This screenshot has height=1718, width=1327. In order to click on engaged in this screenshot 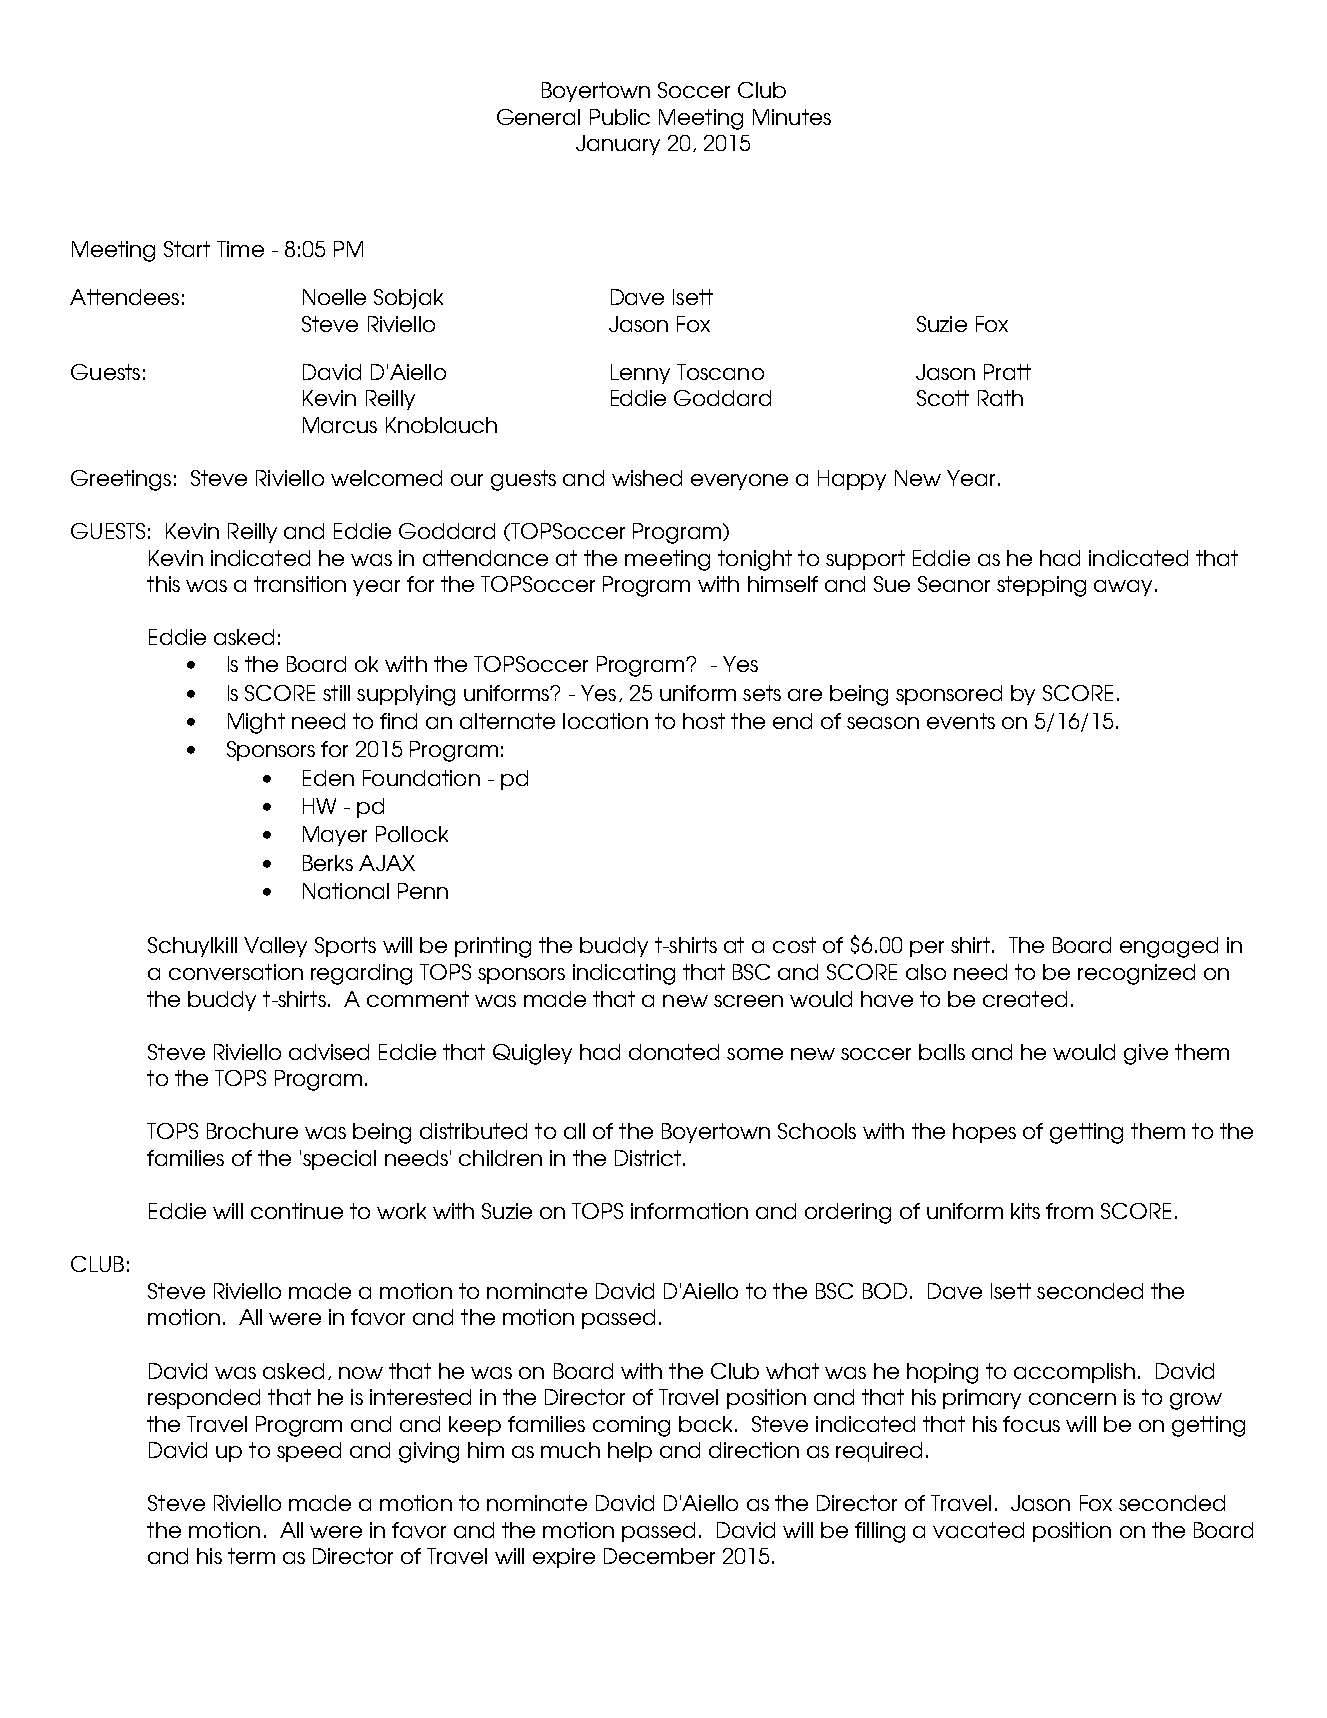, I will do `click(1169, 947)`.
